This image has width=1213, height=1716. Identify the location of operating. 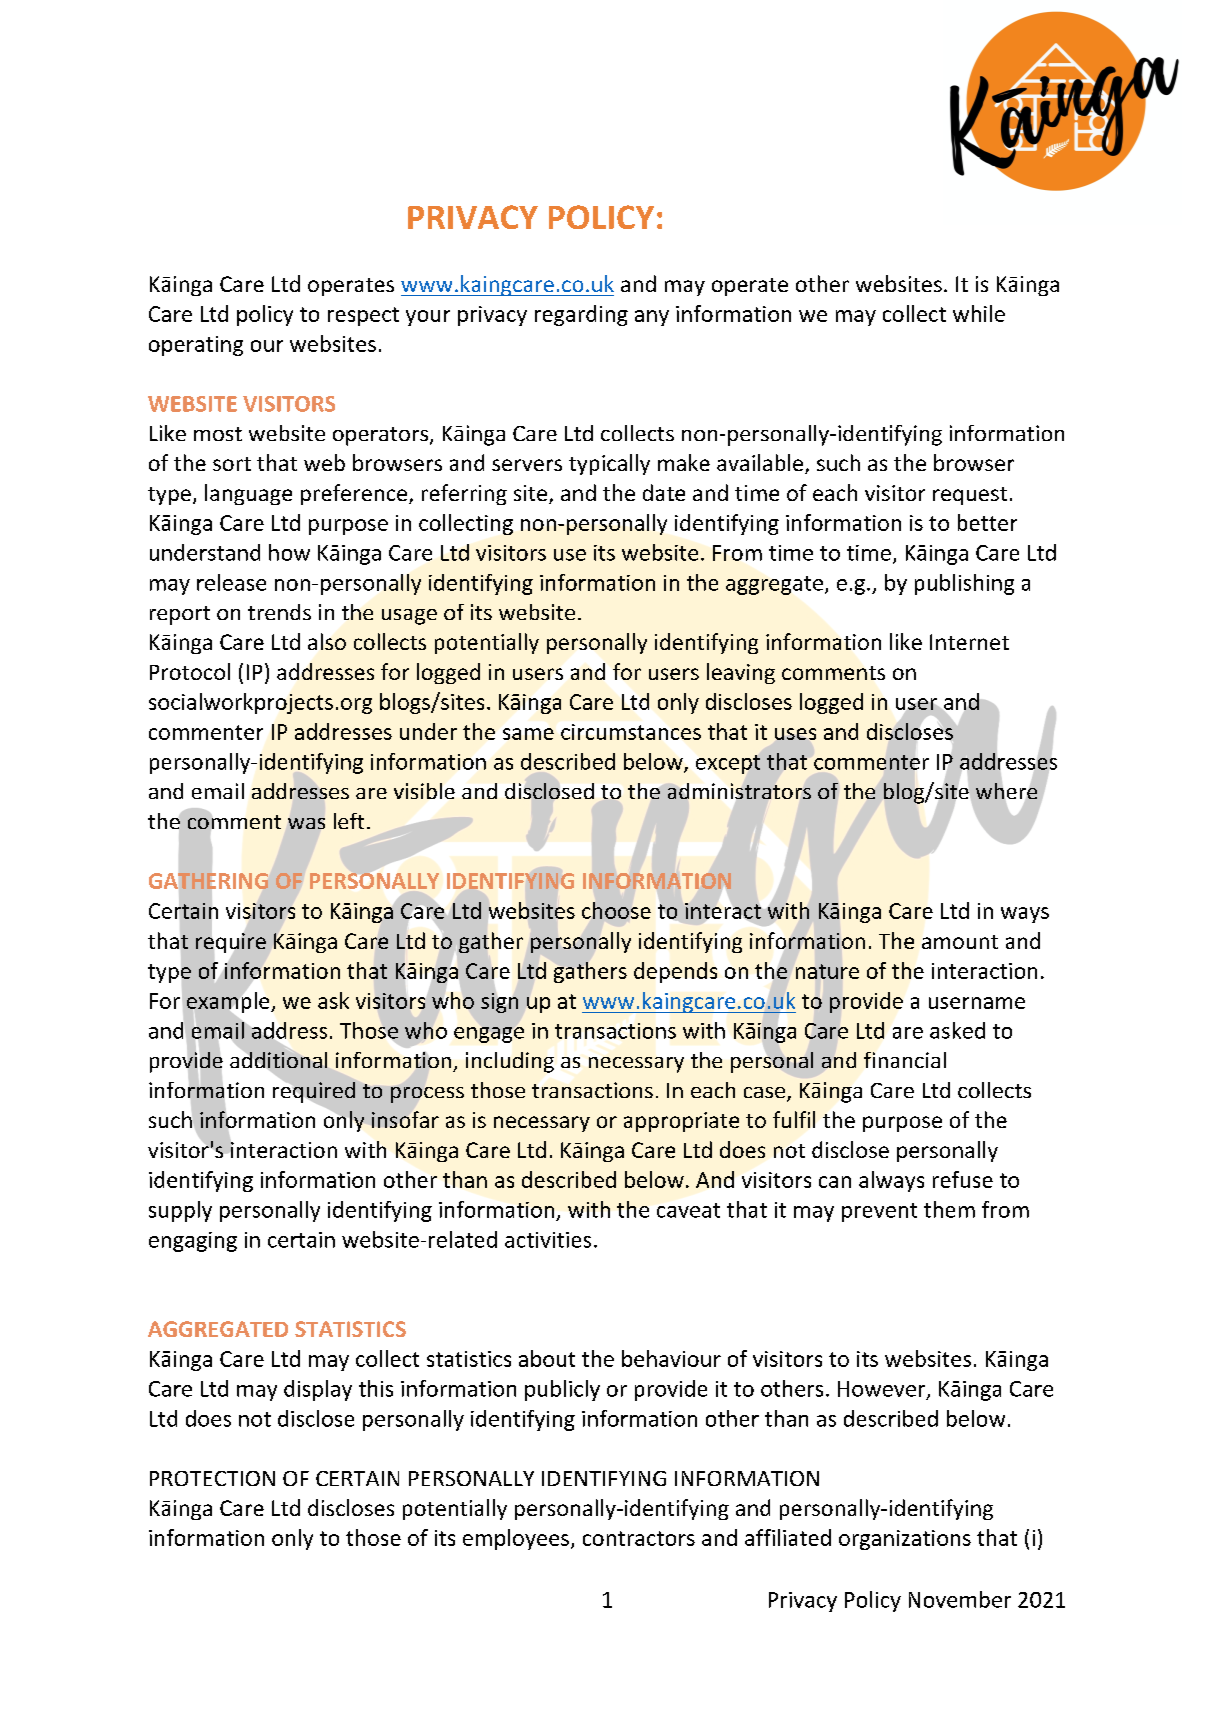
(196, 346).
